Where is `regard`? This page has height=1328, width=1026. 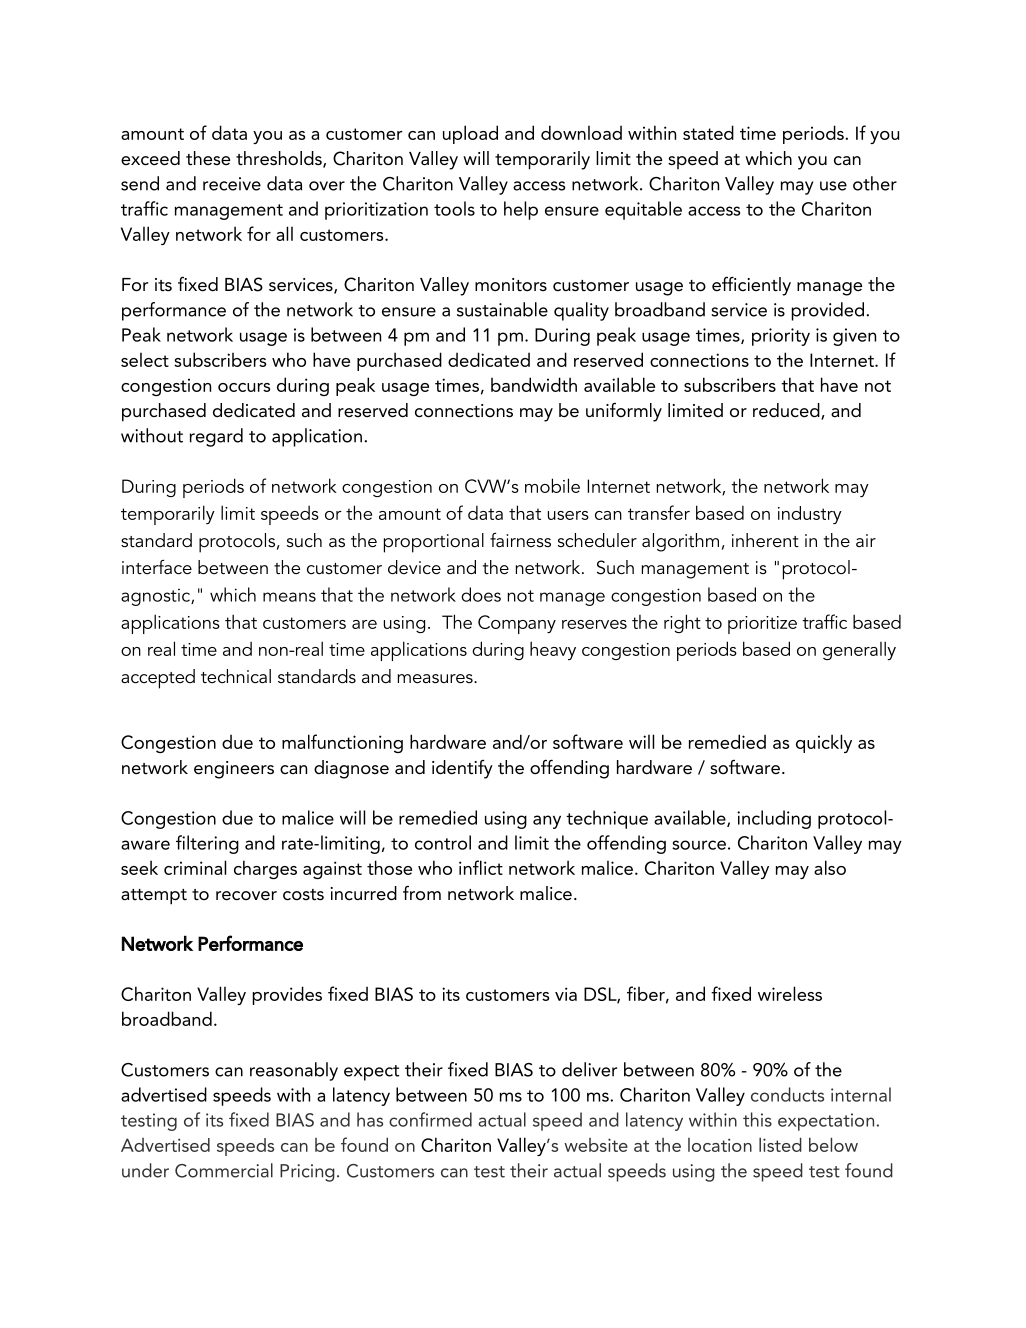 regard is located at coordinates (216, 437).
